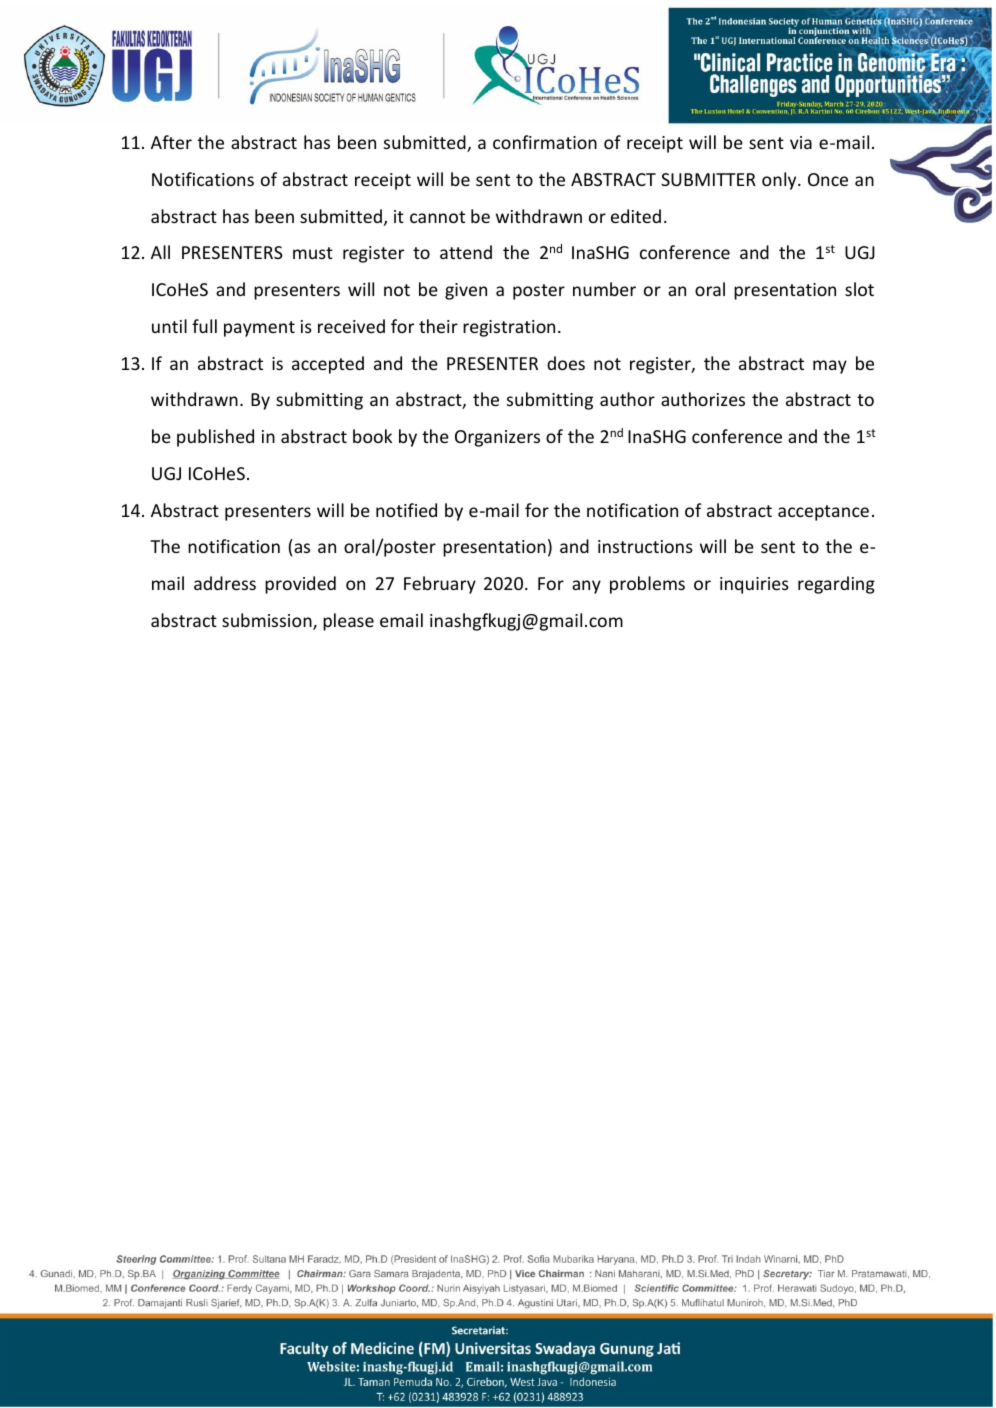 This screenshot has height=1408, width=996. Describe the element at coordinates (268, 621) in the screenshot. I see `submission` at that location.
